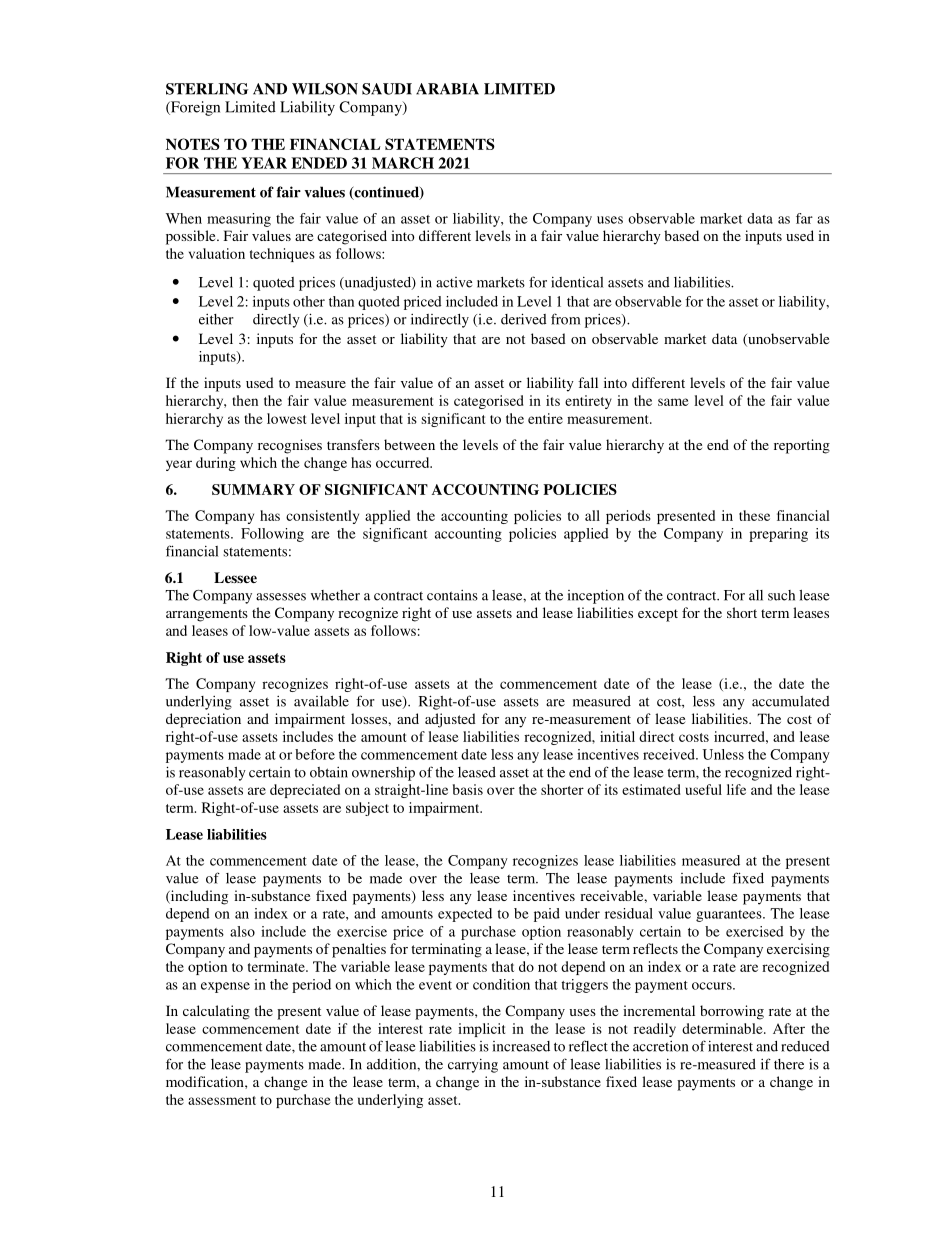 The height and width of the page is (1233, 952). What do you see at coordinates (473, 1066) in the page?
I see `carrying` at bounding box center [473, 1066].
